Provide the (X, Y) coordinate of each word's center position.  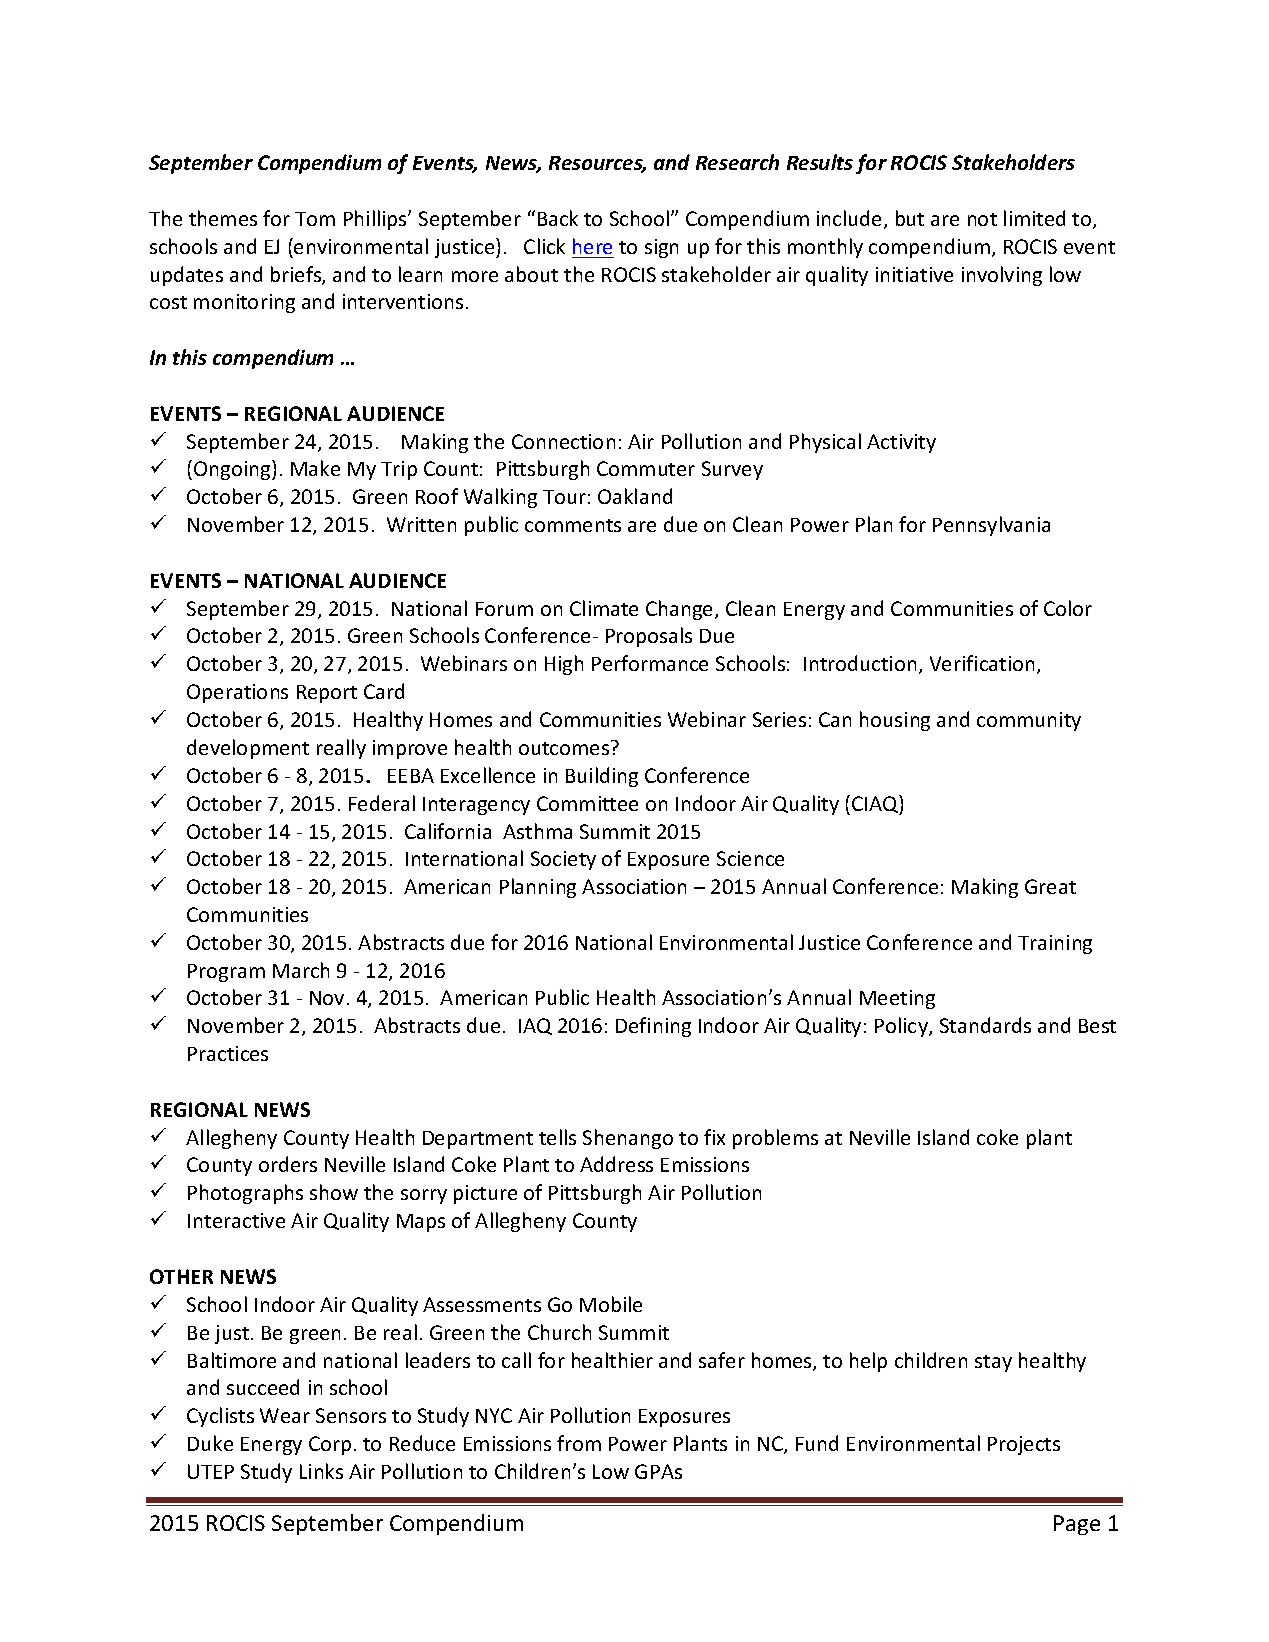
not (982, 219)
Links (321, 1471)
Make (315, 468)
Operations (237, 693)
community (1029, 721)
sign (661, 248)
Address (616, 1164)
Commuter (646, 468)
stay (993, 1363)
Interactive (236, 1220)
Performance (650, 663)
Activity (901, 443)
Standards (985, 1025)
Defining (653, 1027)
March (301, 970)
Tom (315, 219)
